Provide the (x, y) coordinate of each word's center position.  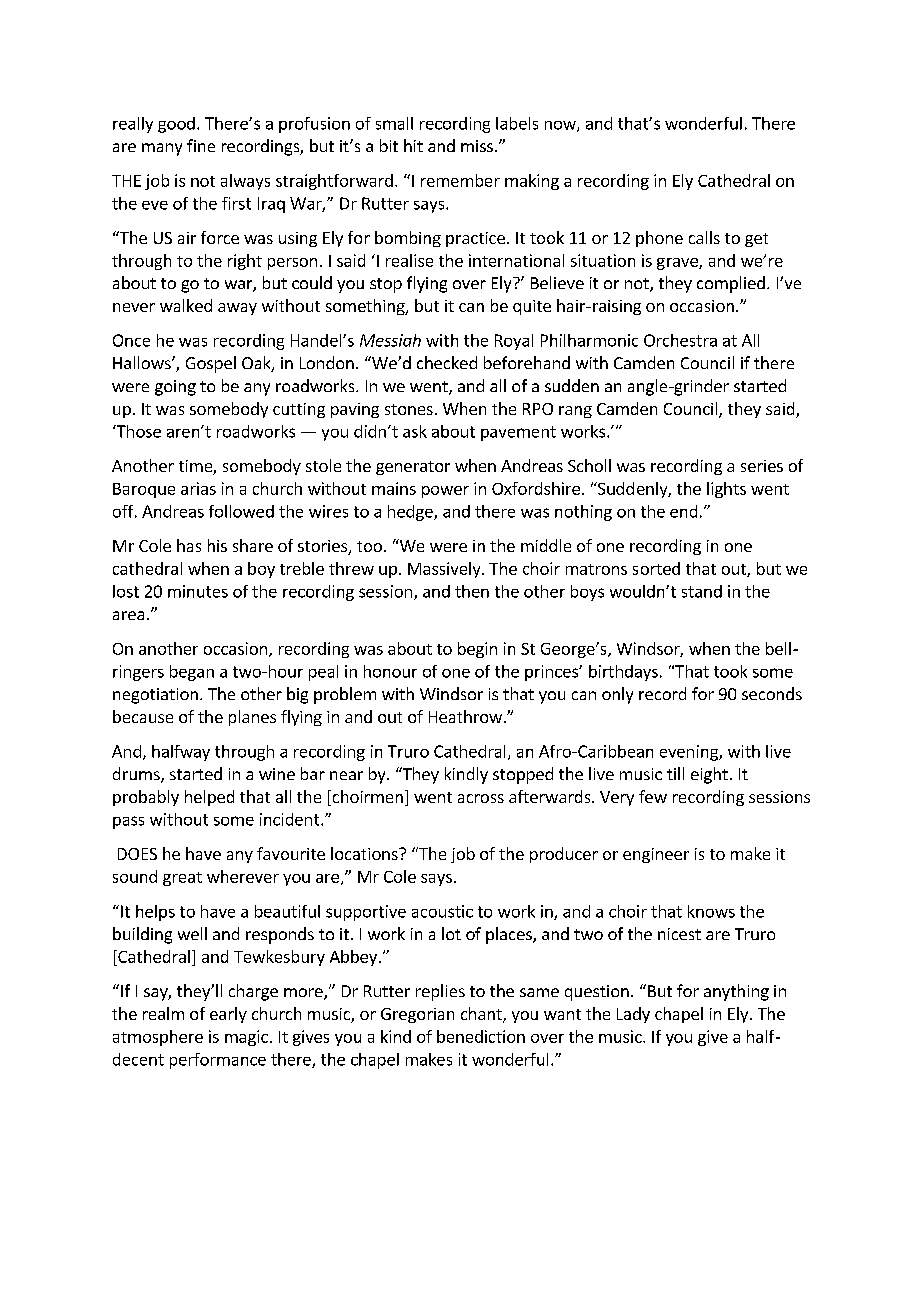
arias (198, 488)
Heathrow (465, 716)
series (762, 466)
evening (690, 753)
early (228, 1015)
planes (252, 718)
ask (415, 431)
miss (477, 146)
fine (201, 145)
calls (704, 237)
